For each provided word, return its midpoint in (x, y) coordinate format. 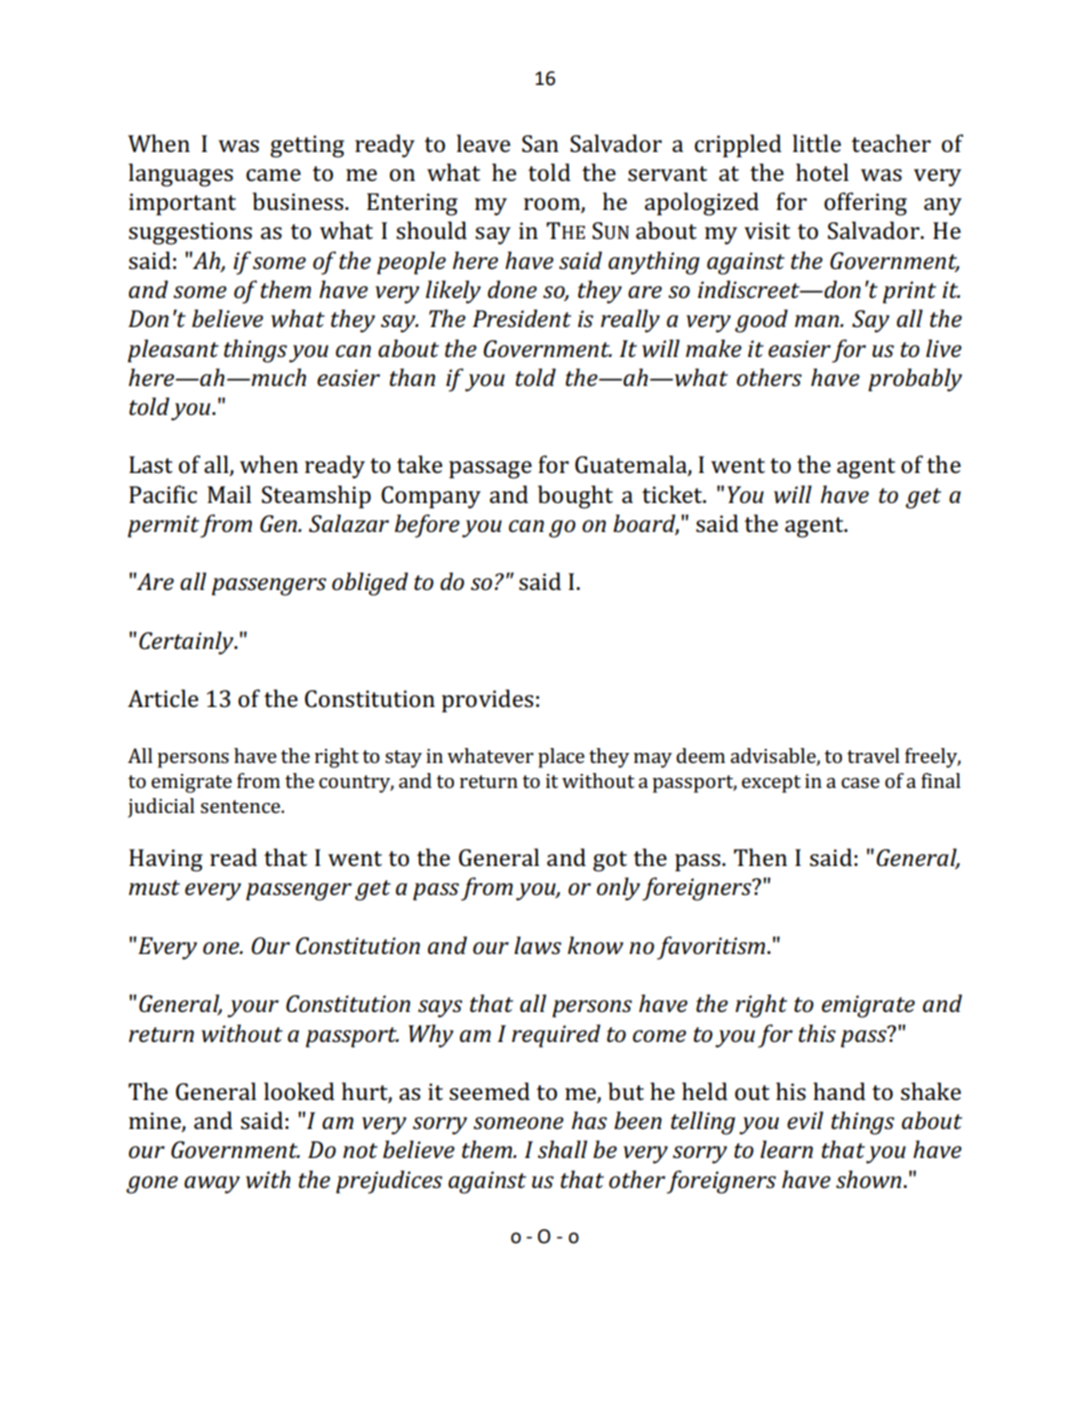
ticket (673, 494)
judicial (161, 808)
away (212, 1185)
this (817, 1033)
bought (575, 497)
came (273, 175)
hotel (822, 172)
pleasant (173, 351)
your (253, 1009)
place (561, 758)
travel (873, 755)
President (522, 318)
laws (537, 945)
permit (163, 526)
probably (915, 380)
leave (483, 143)
